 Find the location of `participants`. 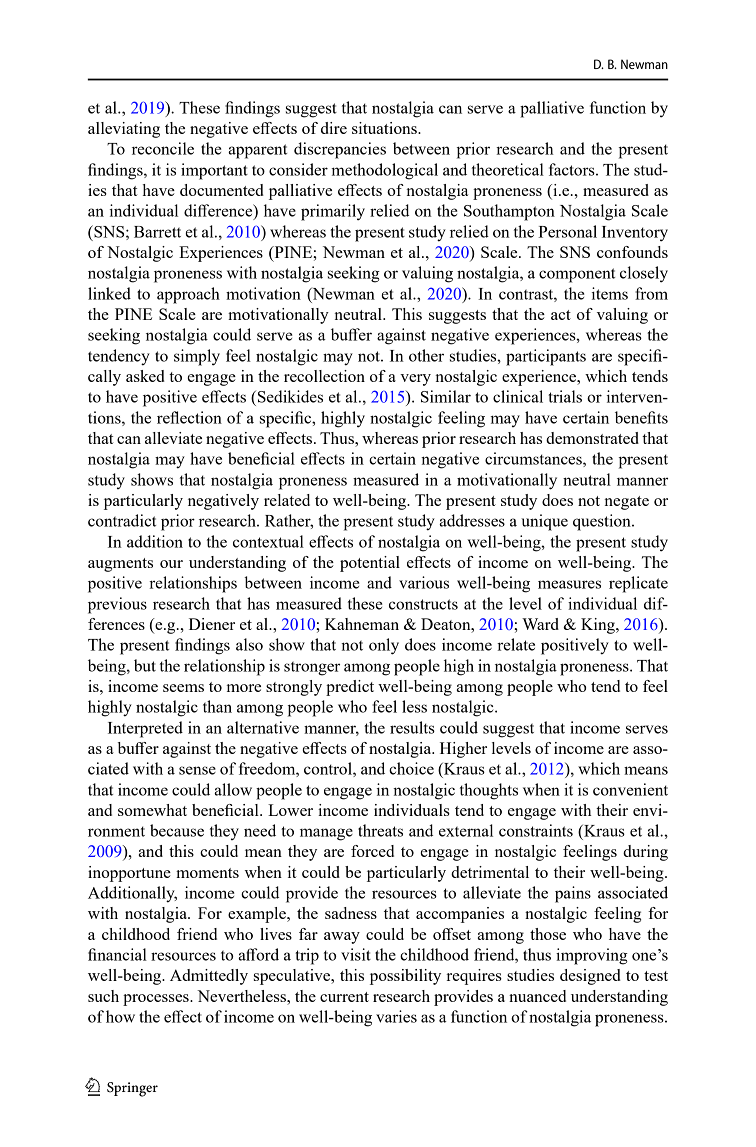

participants is located at coordinates (546, 357).
